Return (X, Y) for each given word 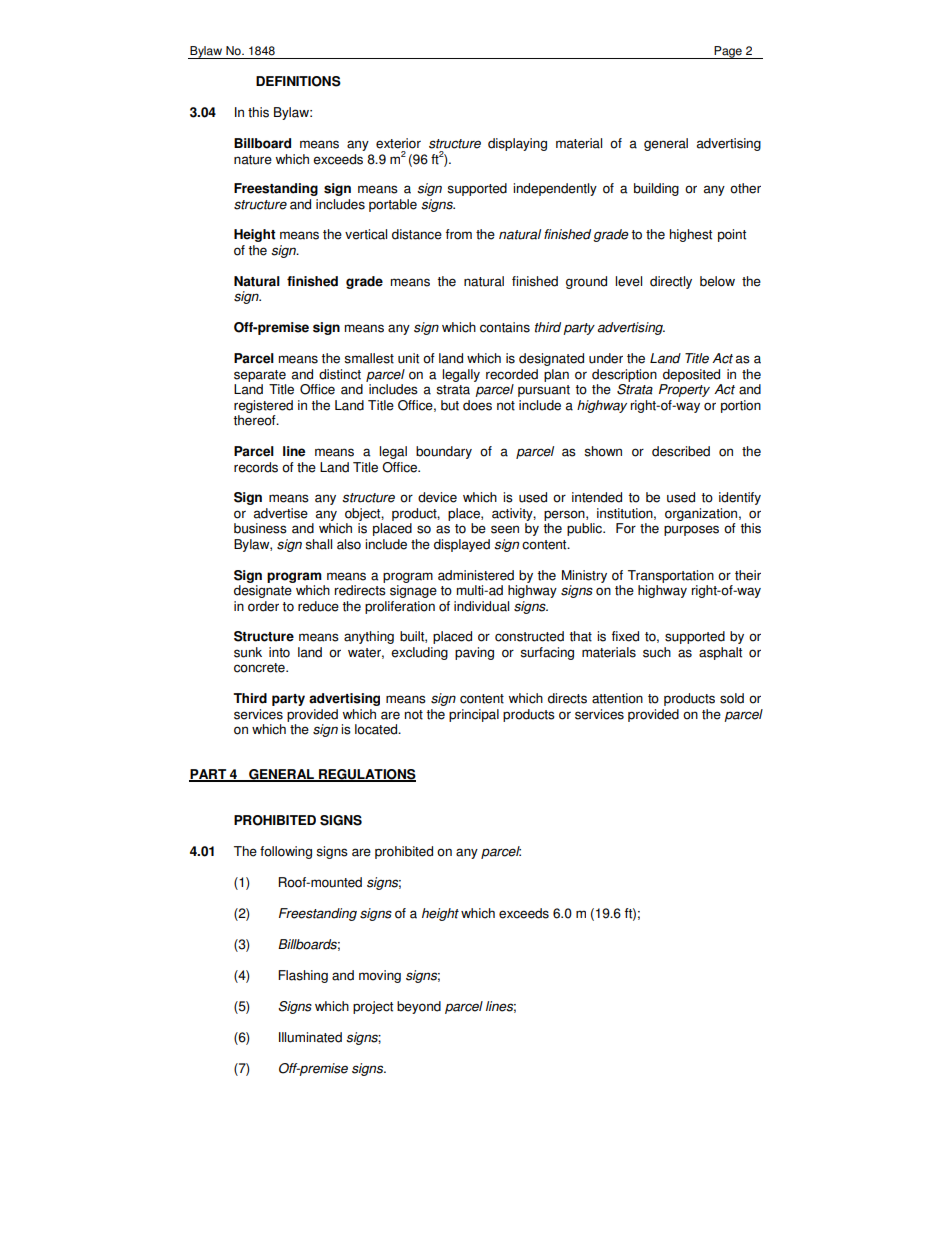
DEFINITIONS (298, 81)
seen (505, 529)
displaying (517, 144)
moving (380, 976)
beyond (419, 1007)
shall (318, 544)
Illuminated (310, 1037)
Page (728, 52)
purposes (691, 530)
